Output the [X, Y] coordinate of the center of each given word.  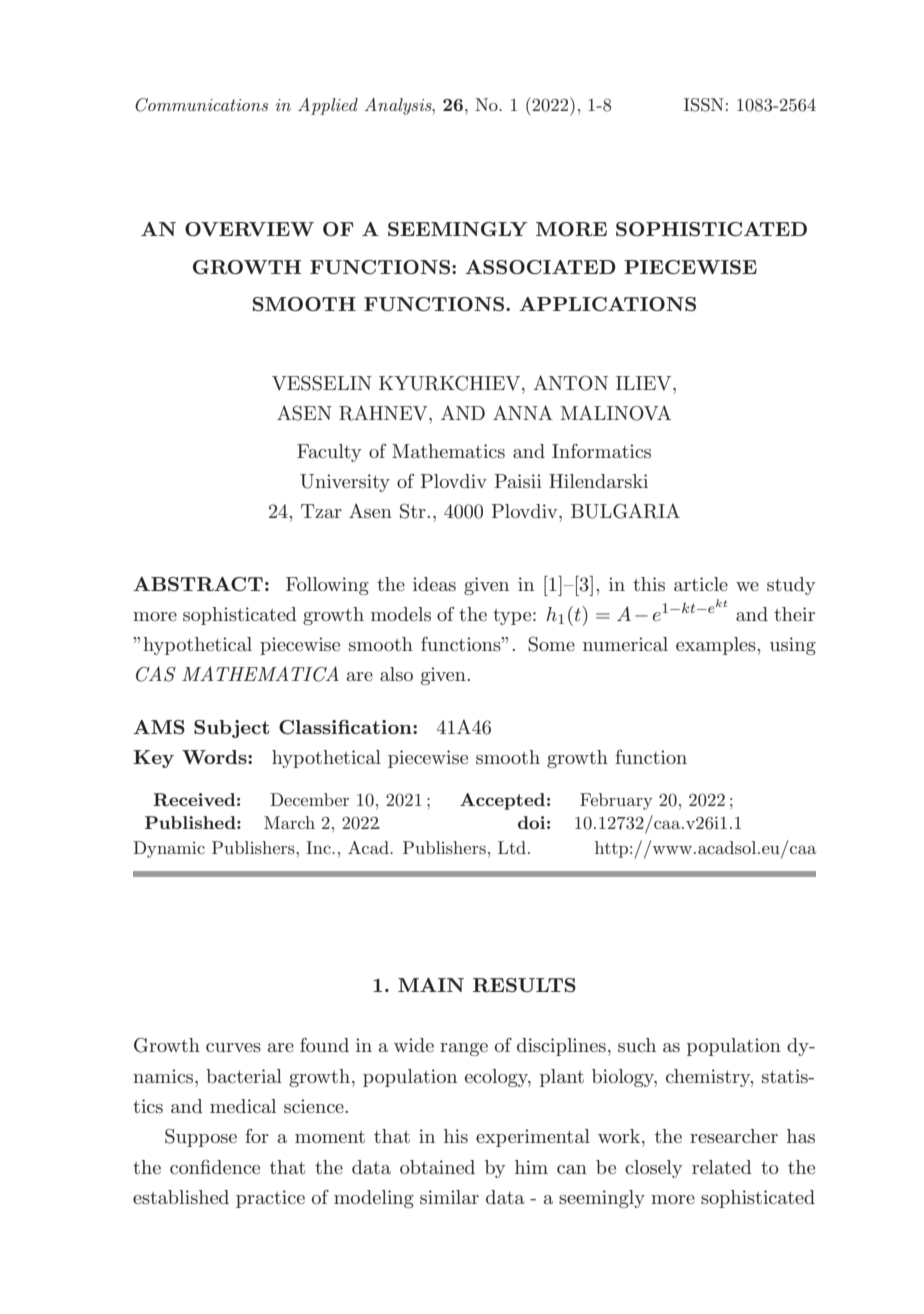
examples [717, 646]
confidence [215, 1166]
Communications [201, 105]
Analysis [399, 106]
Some [551, 644]
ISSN [704, 105]
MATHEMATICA [260, 674]
